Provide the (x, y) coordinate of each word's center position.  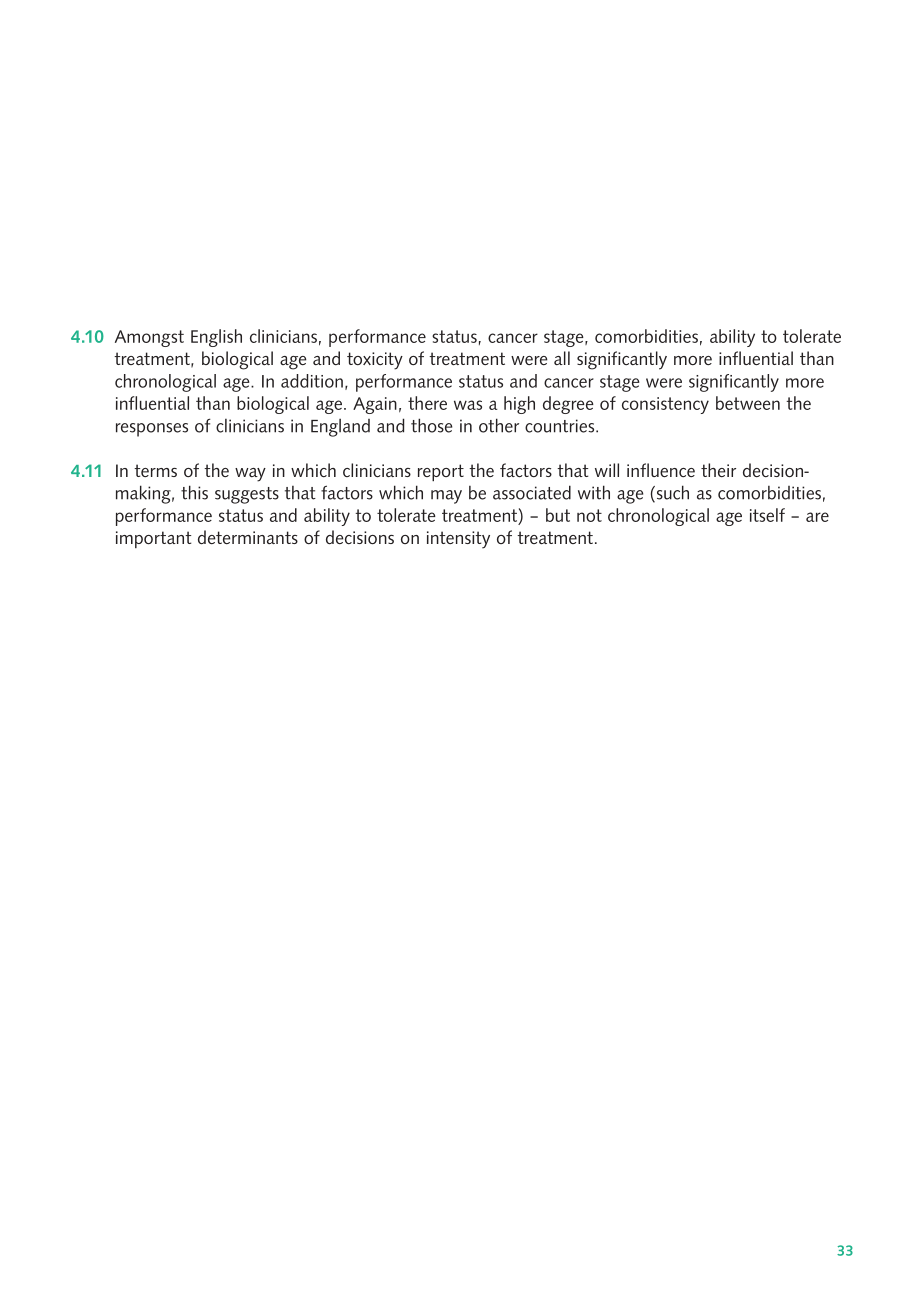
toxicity (375, 361)
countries (561, 426)
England (340, 428)
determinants (248, 537)
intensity (458, 540)
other (499, 425)
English (216, 338)
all (562, 358)
